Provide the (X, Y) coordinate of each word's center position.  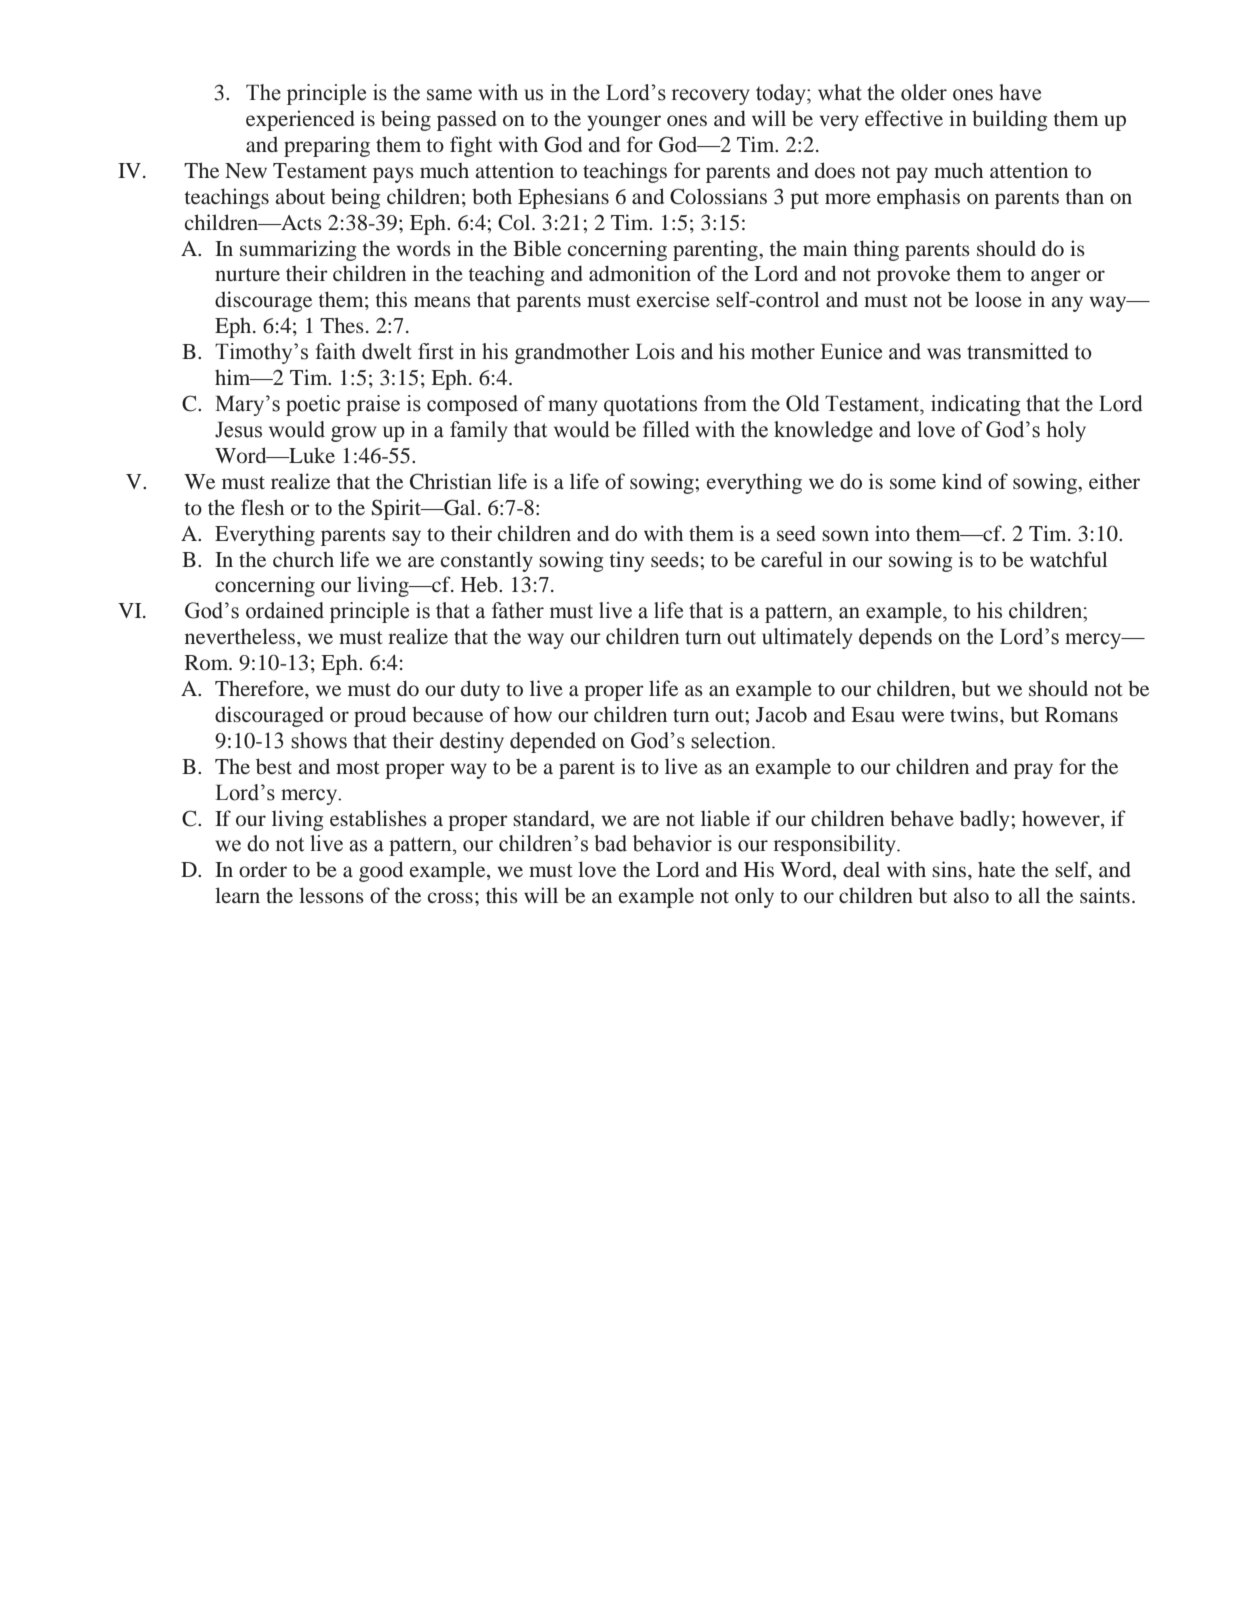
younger (624, 123)
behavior (672, 843)
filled (666, 429)
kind (962, 481)
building (1010, 120)
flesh (262, 507)
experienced (300, 120)
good (381, 871)
